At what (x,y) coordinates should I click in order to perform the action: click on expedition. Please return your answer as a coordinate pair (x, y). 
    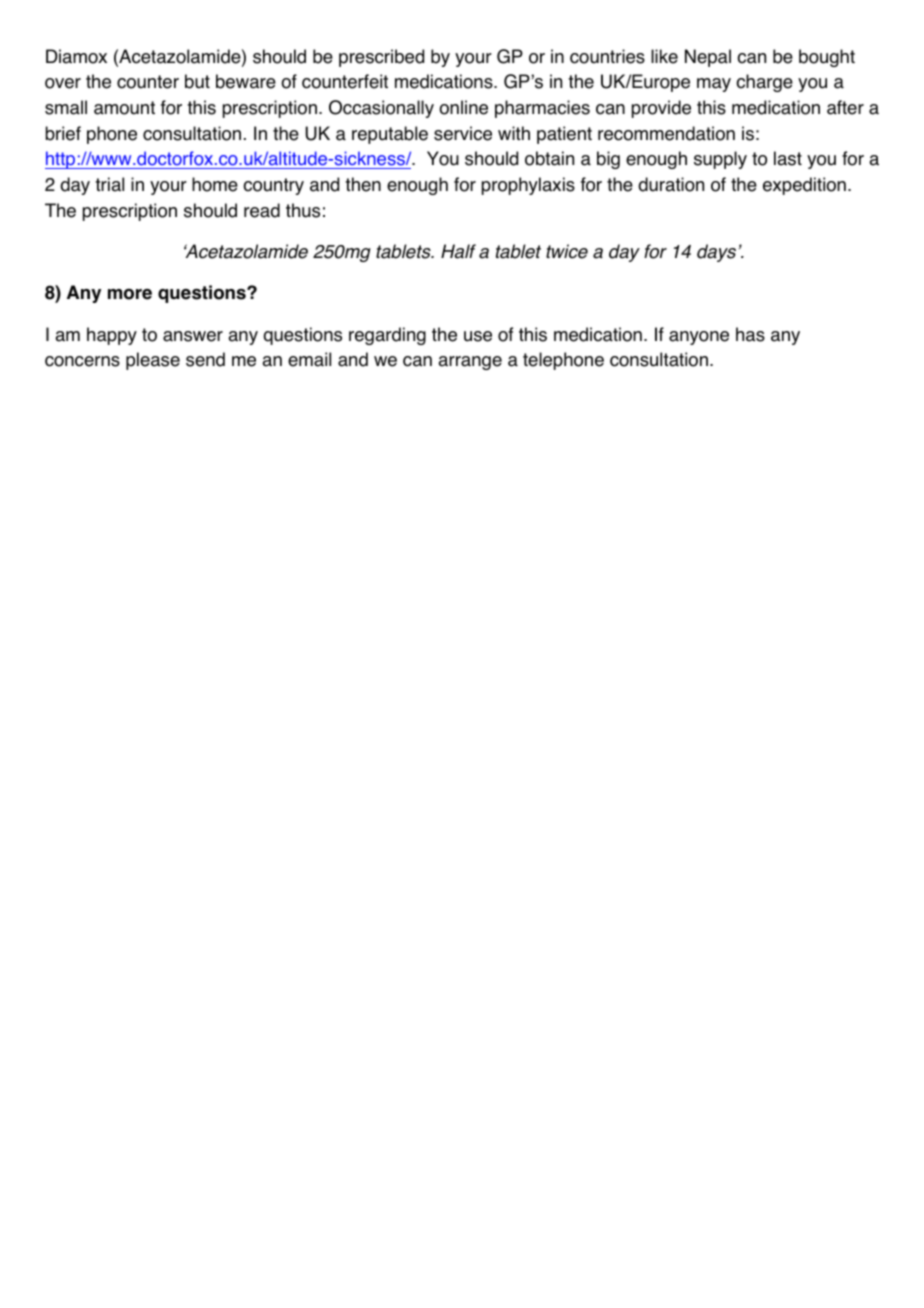
    Looking at the image, I should click on (804, 186).
